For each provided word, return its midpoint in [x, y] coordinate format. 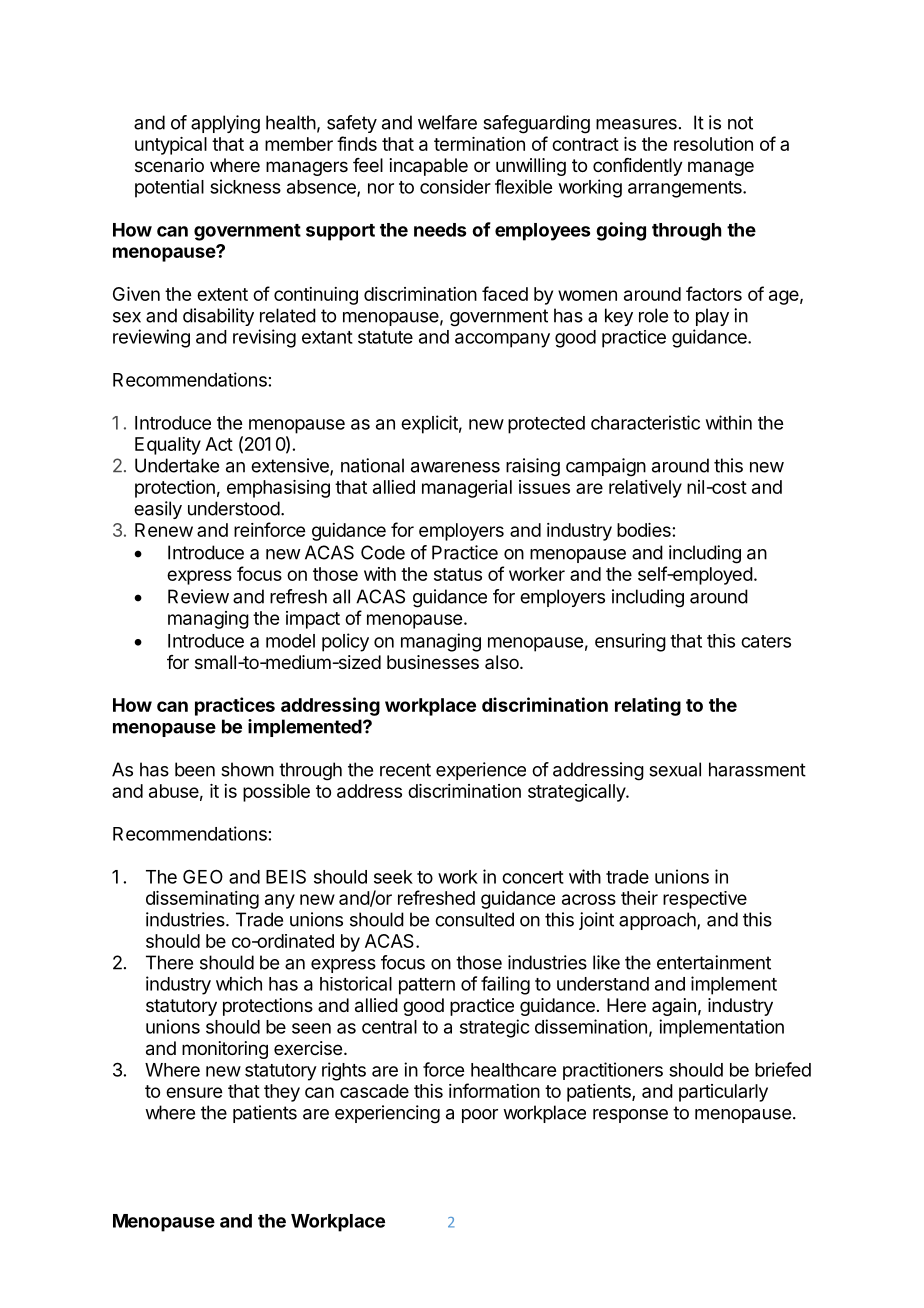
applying [225, 124]
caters [766, 641]
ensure [194, 1092]
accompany [502, 340]
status [458, 574]
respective [705, 900]
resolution [713, 144]
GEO [203, 876]
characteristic [645, 422]
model [290, 641]
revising [264, 338]
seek [393, 877]
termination [479, 144]
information [494, 1090]
